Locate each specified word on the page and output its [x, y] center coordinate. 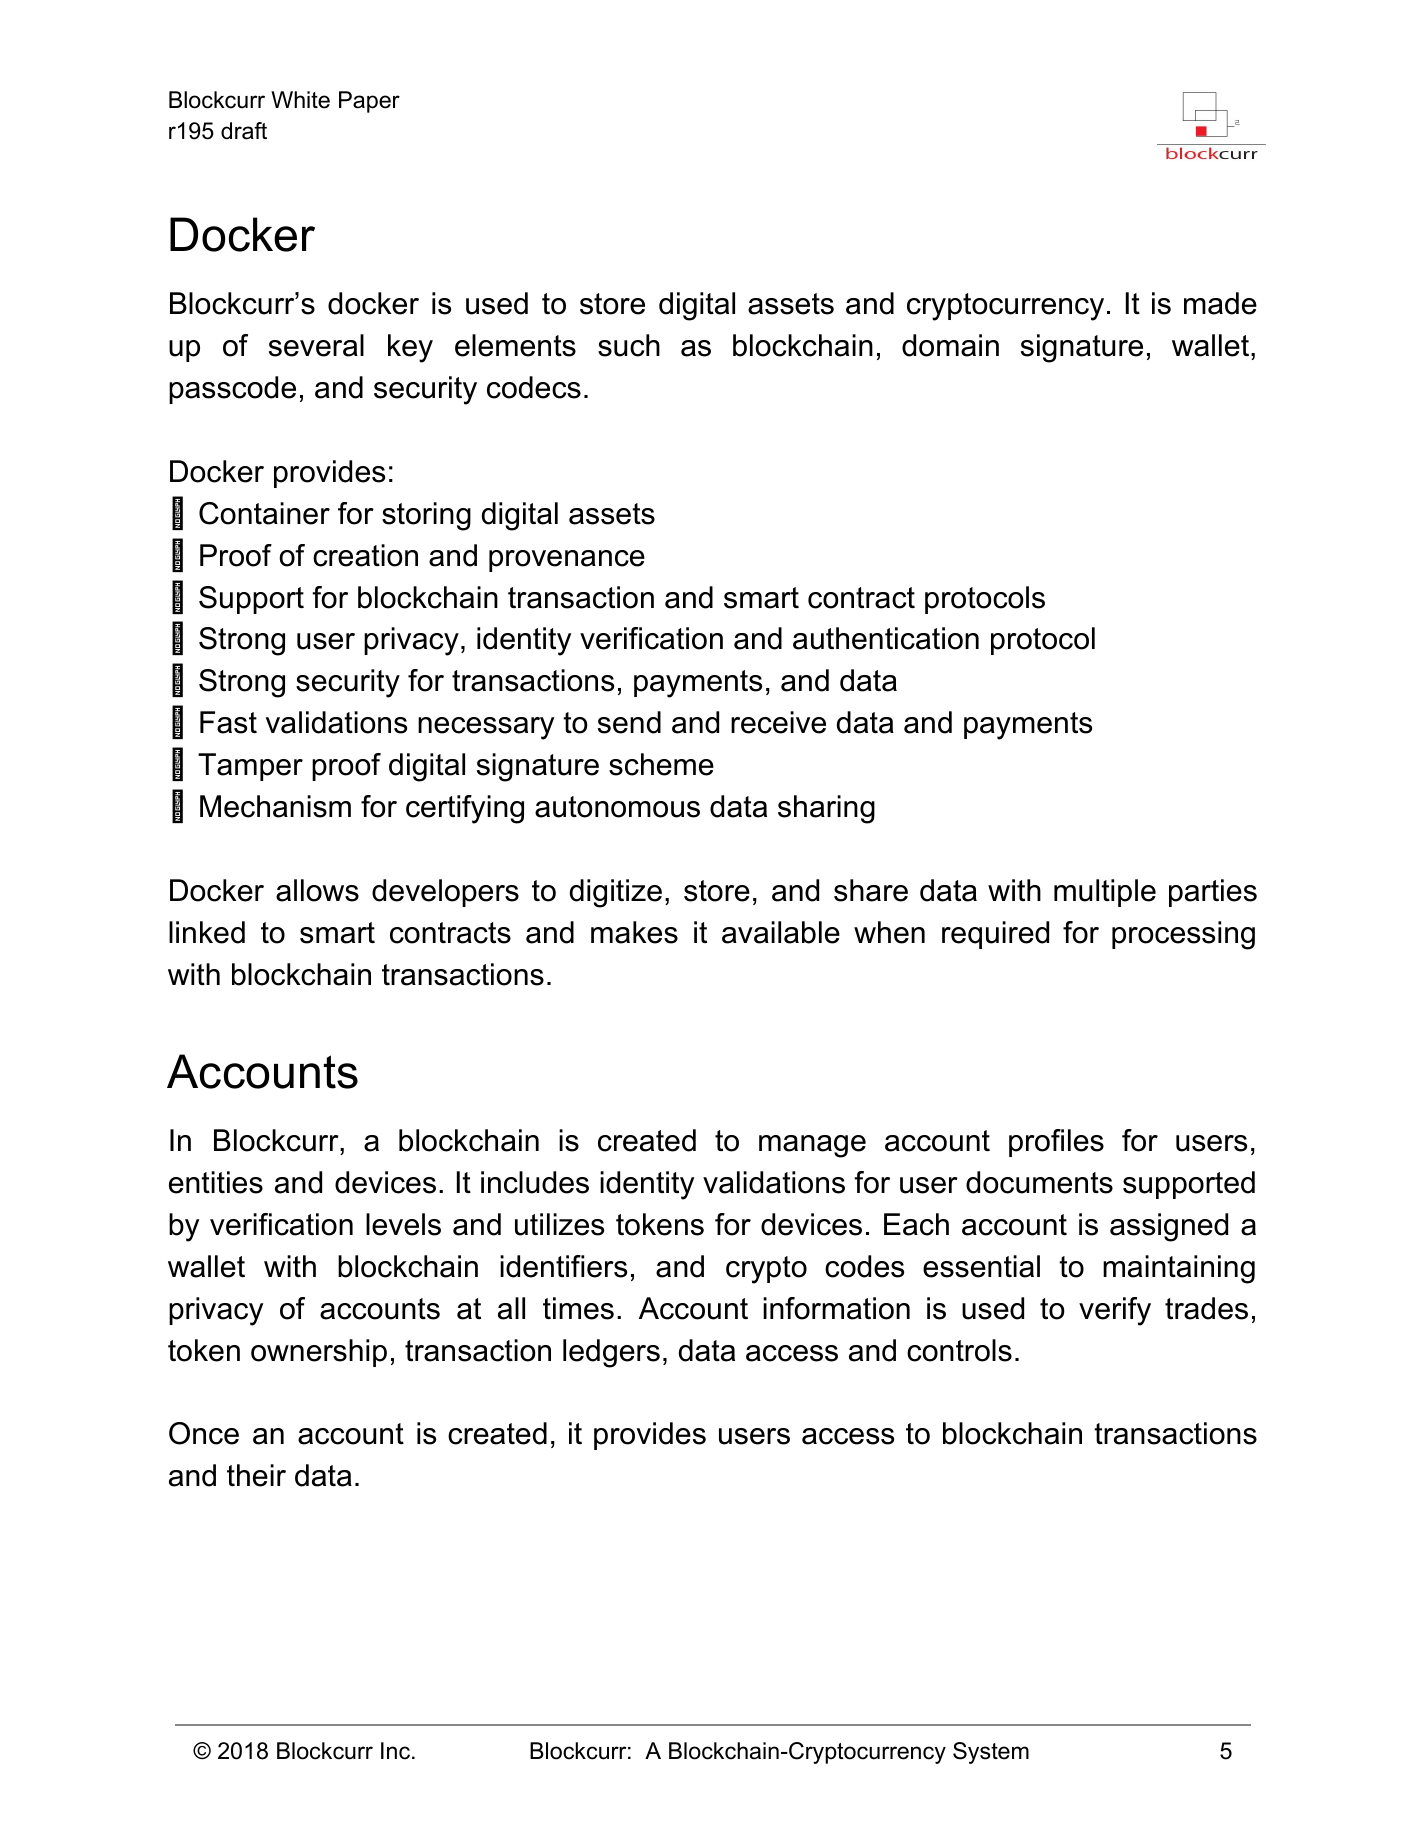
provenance [567, 561]
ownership [319, 1353]
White [300, 100]
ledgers [611, 1353]
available [781, 932]
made [1220, 303]
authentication [886, 638]
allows [317, 890]
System [991, 1753]
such [629, 345]
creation [365, 555]
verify [1115, 1311]
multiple [1105, 893]
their [256, 1475]
